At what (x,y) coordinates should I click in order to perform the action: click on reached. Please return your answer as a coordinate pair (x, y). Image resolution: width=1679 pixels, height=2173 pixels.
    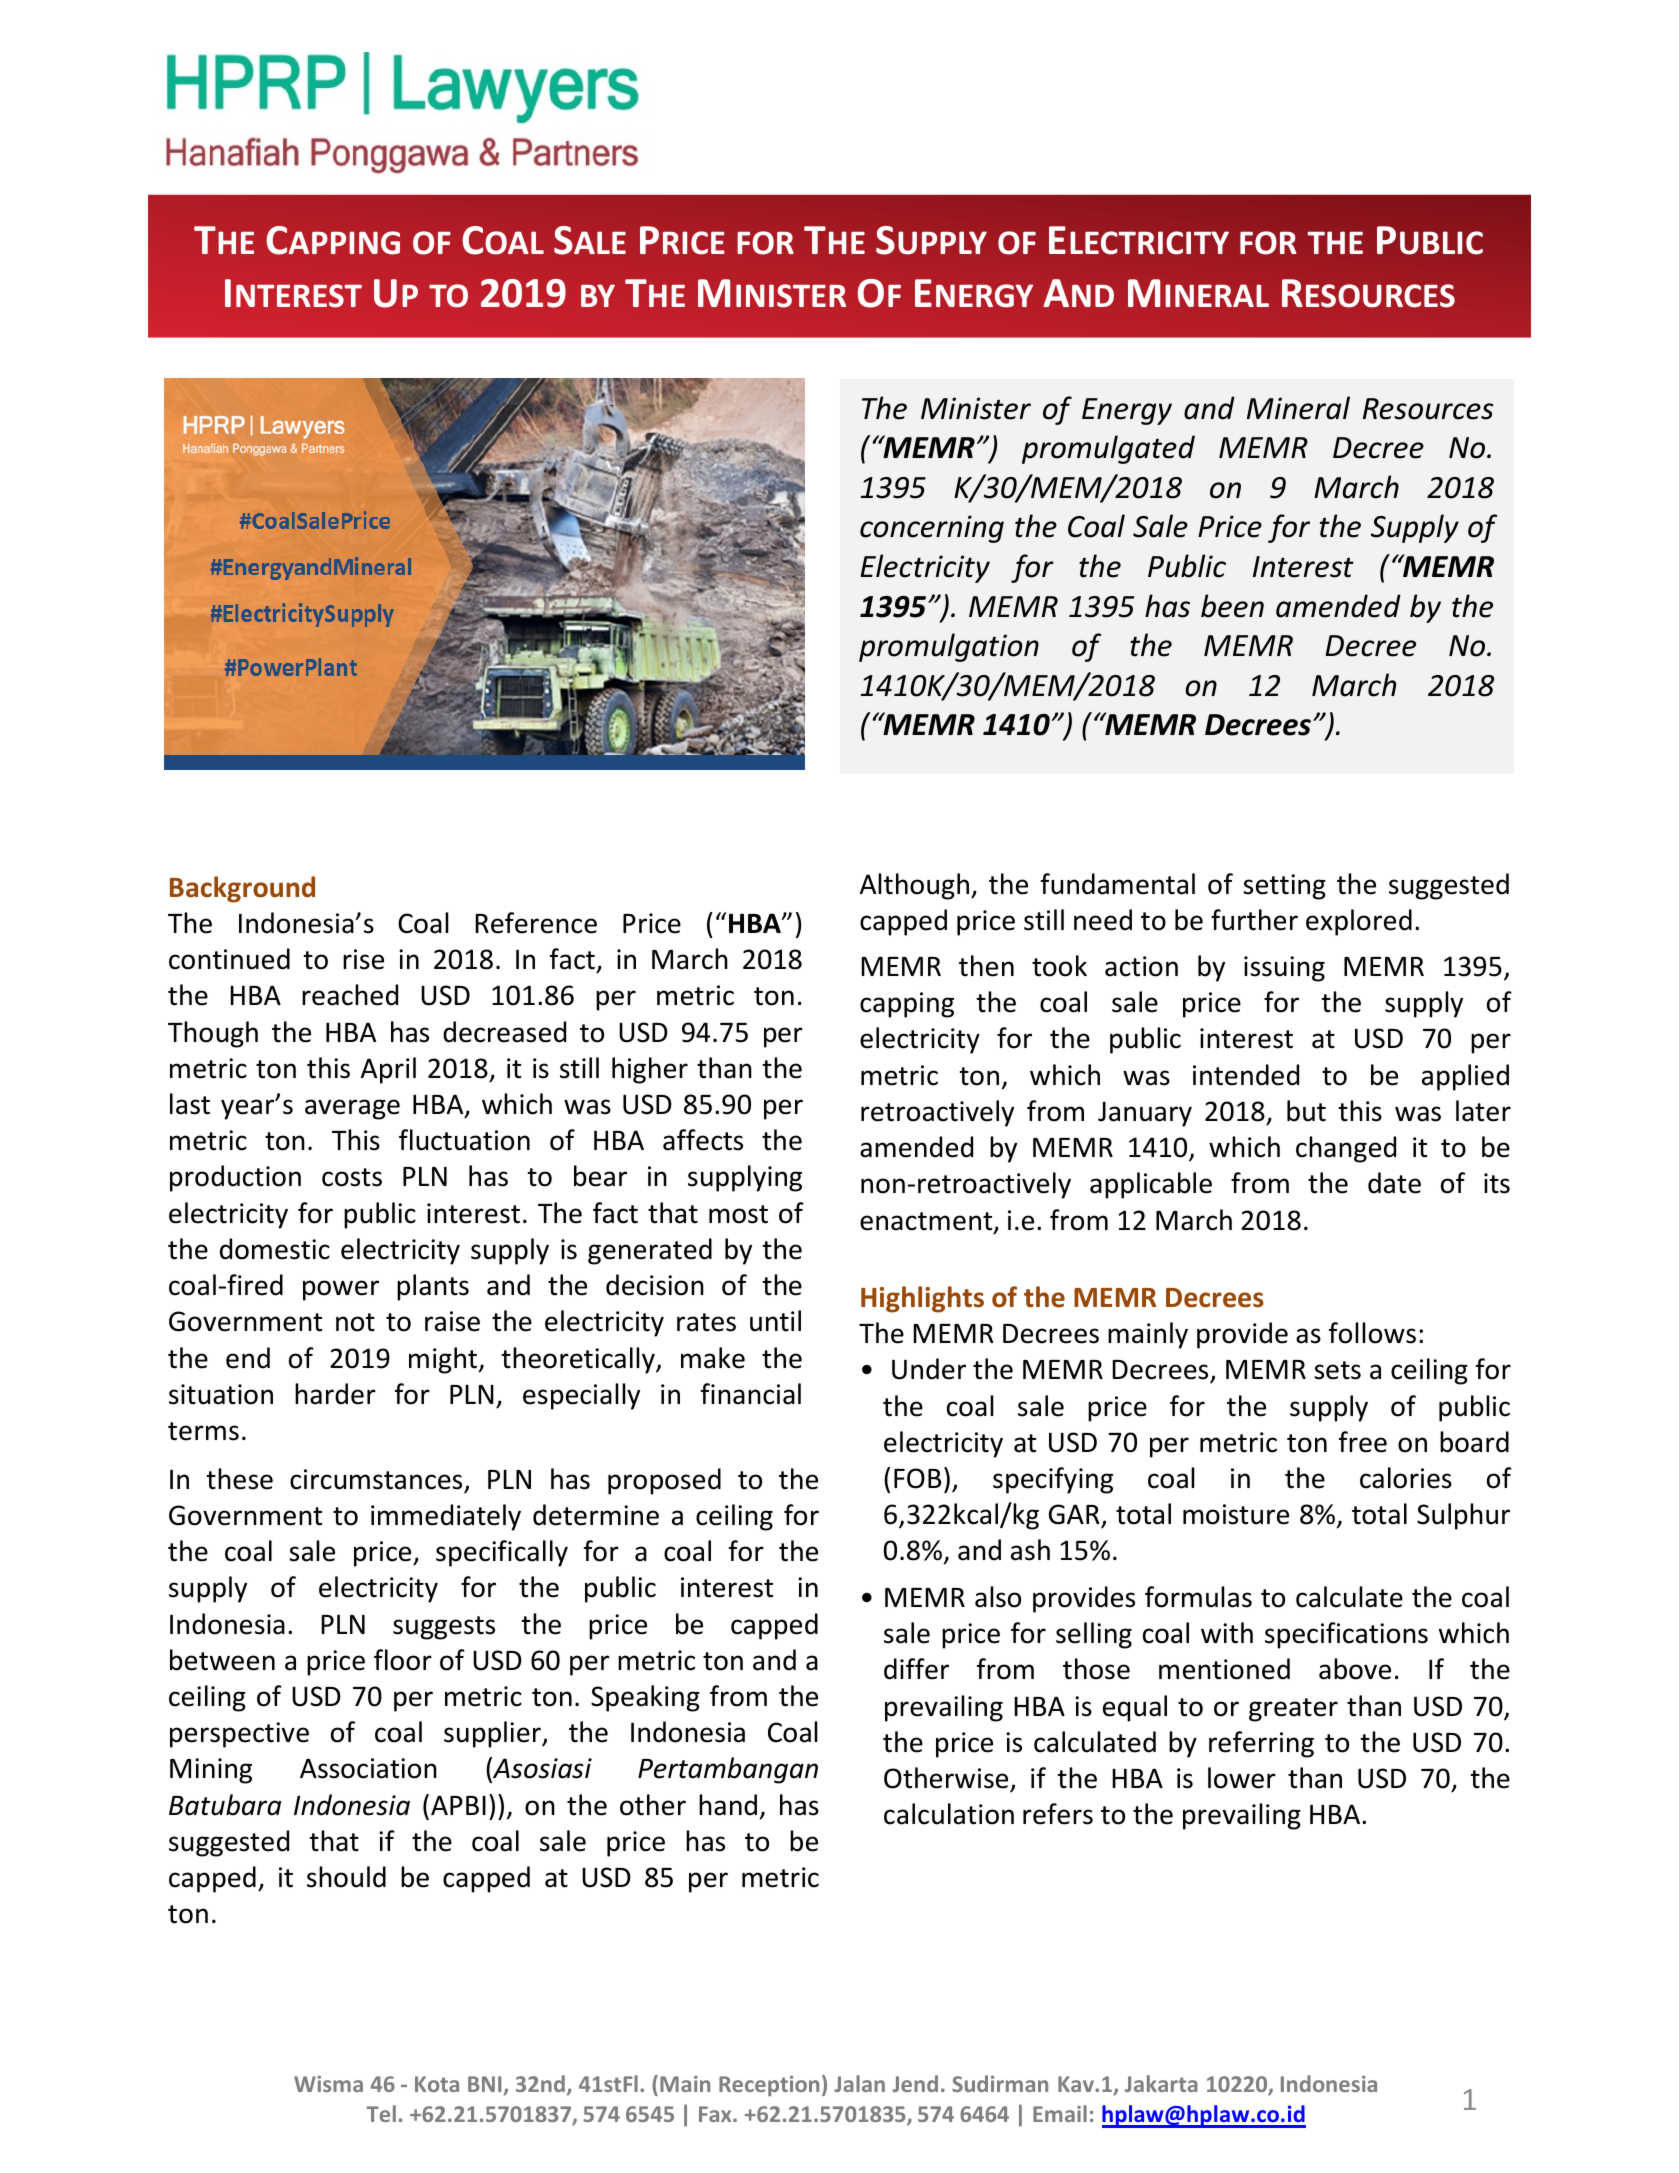
    Looking at the image, I should click on (350, 995).
